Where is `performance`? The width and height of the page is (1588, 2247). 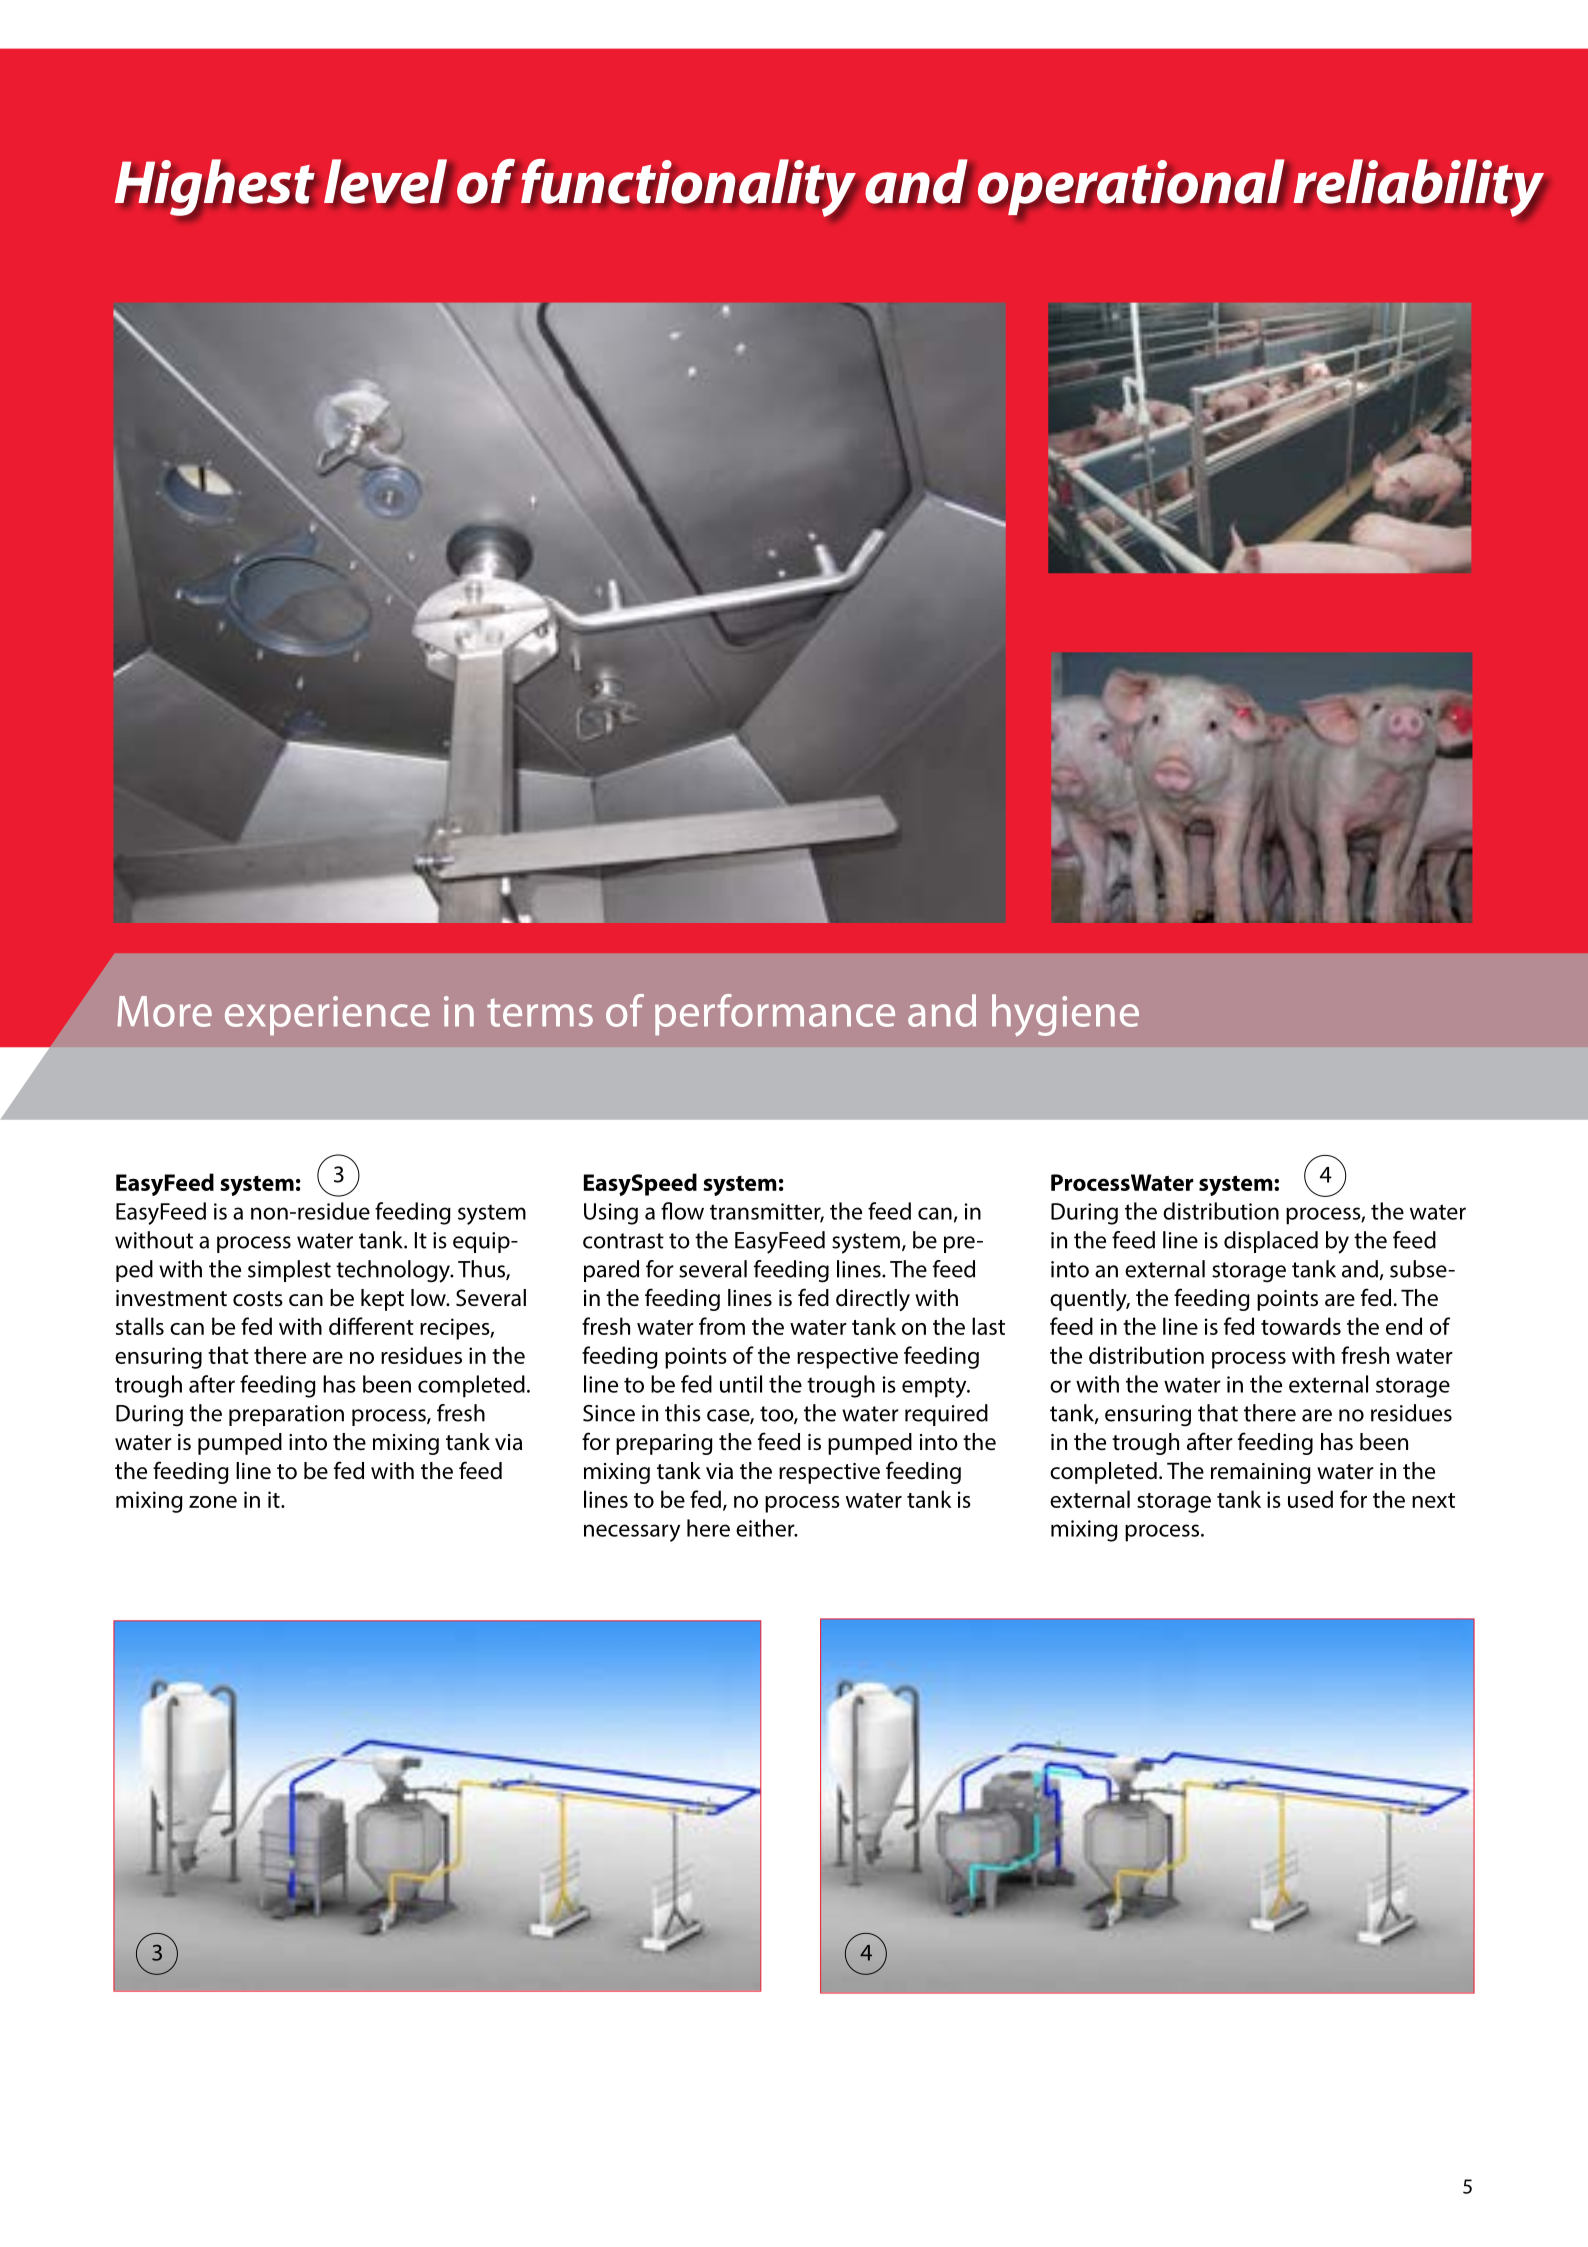
performance is located at coordinates (775, 1014).
